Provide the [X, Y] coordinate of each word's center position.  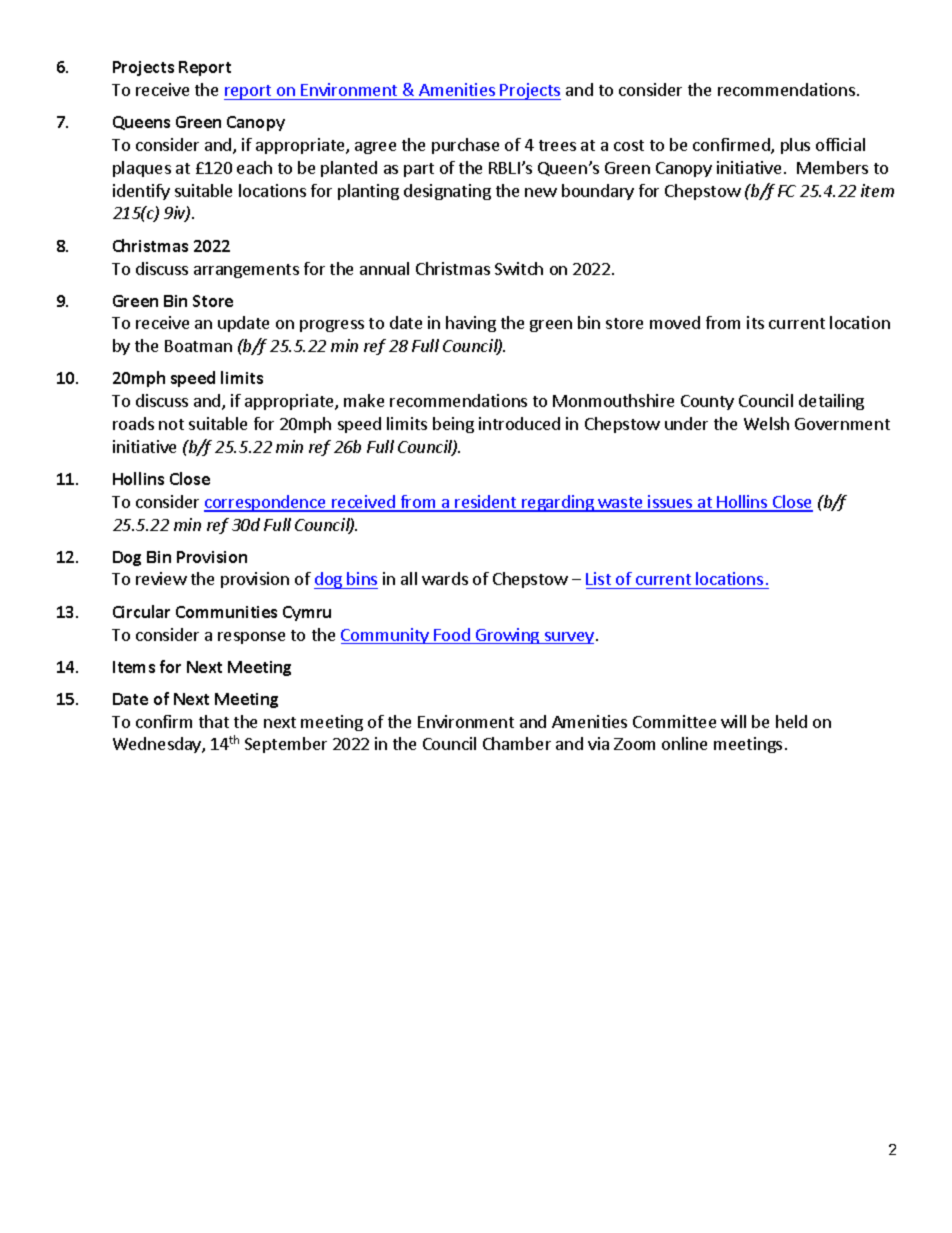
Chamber [517, 743]
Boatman [198, 346]
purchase [465, 146]
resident [486, 503]
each [254, 167]
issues [671, 503]
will [733, 721]
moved [675, 322]
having [471, 324]
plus [795, 146]
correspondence [266, 503]
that [214, 721]
